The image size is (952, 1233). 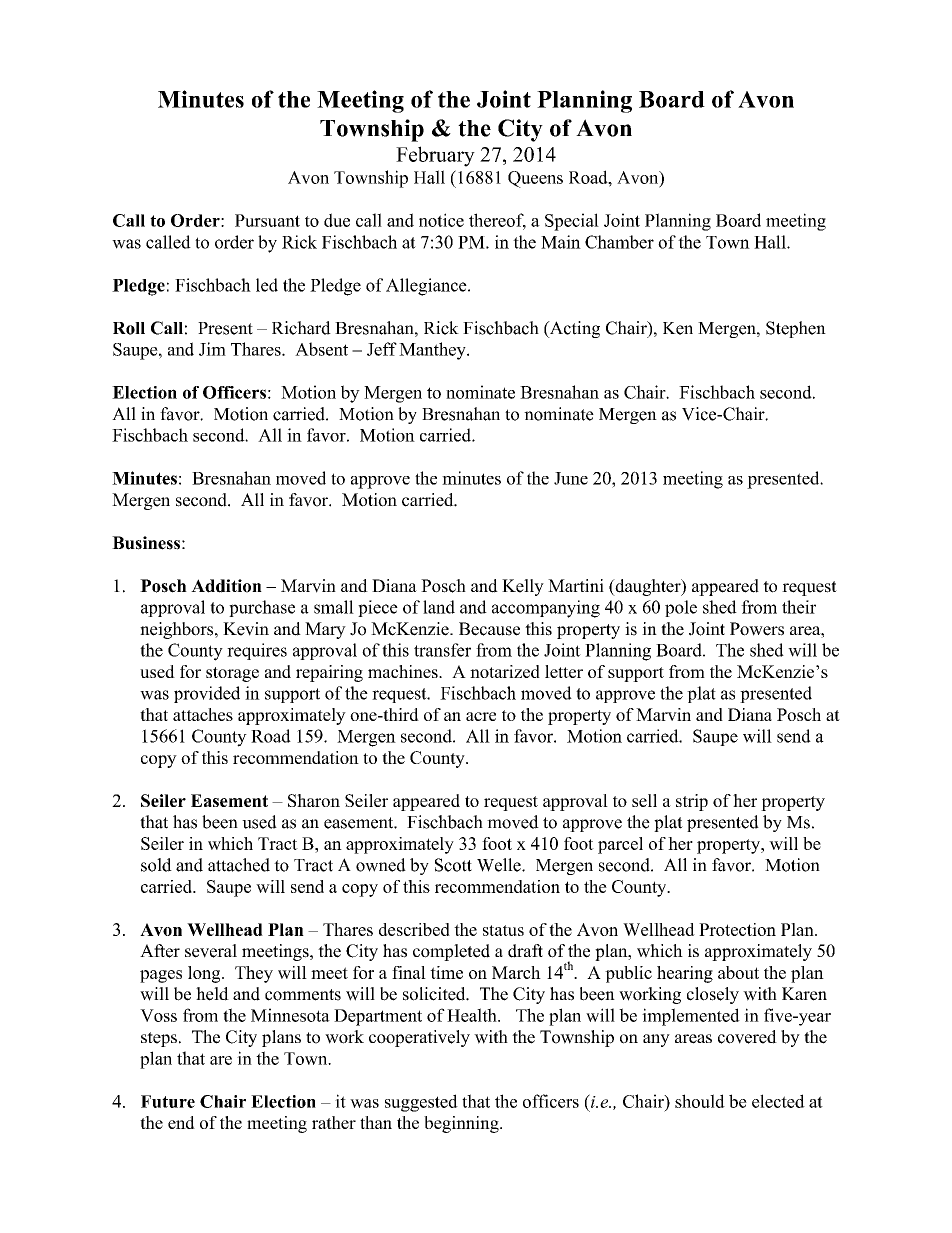 I want to click on Pursuant, so click(x=267, y=220).
